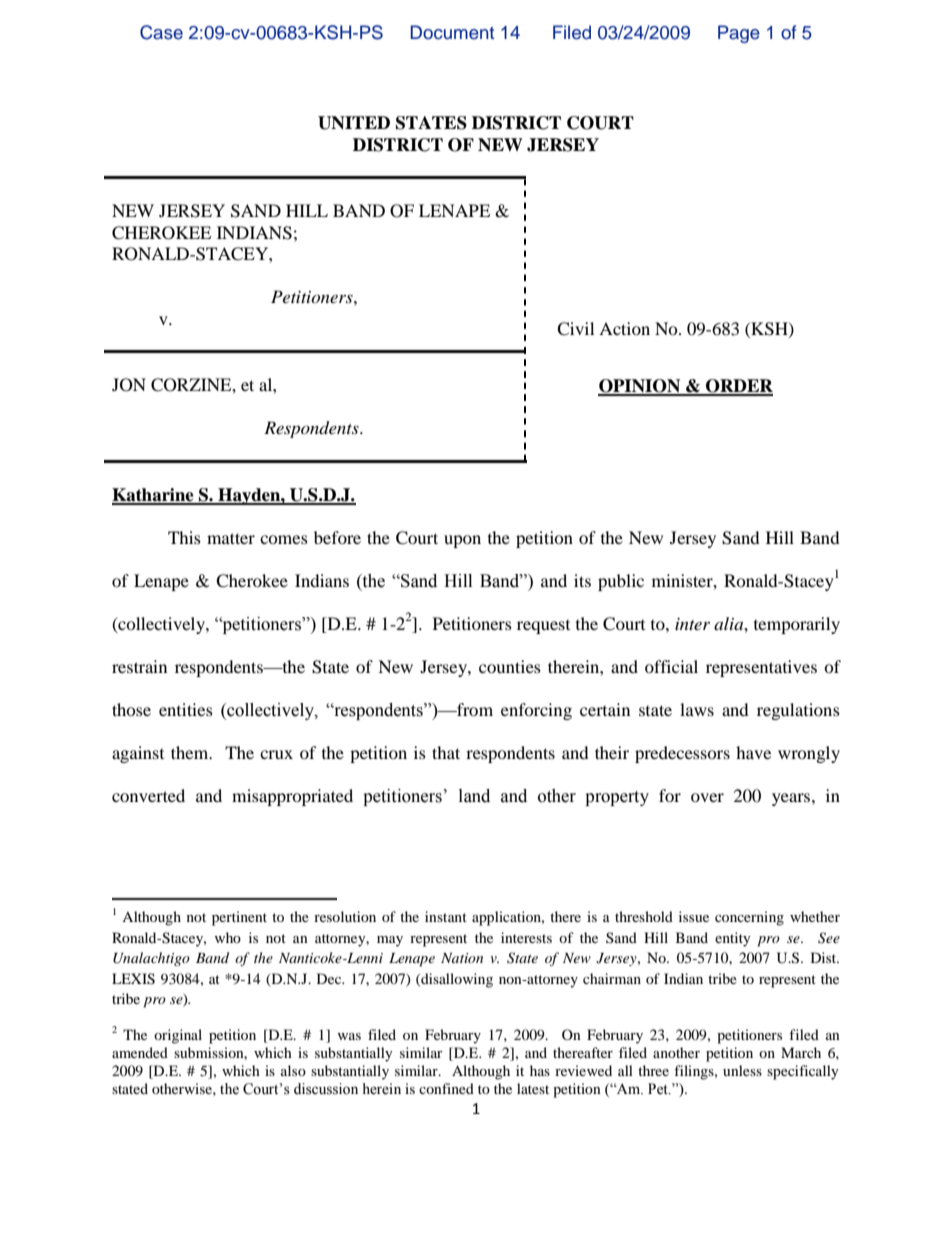 Image resolution: width=952 pixels, height=1233 pixels. Describe the element at coordinates (739, 34) in the document. I see `Page` at that location.
